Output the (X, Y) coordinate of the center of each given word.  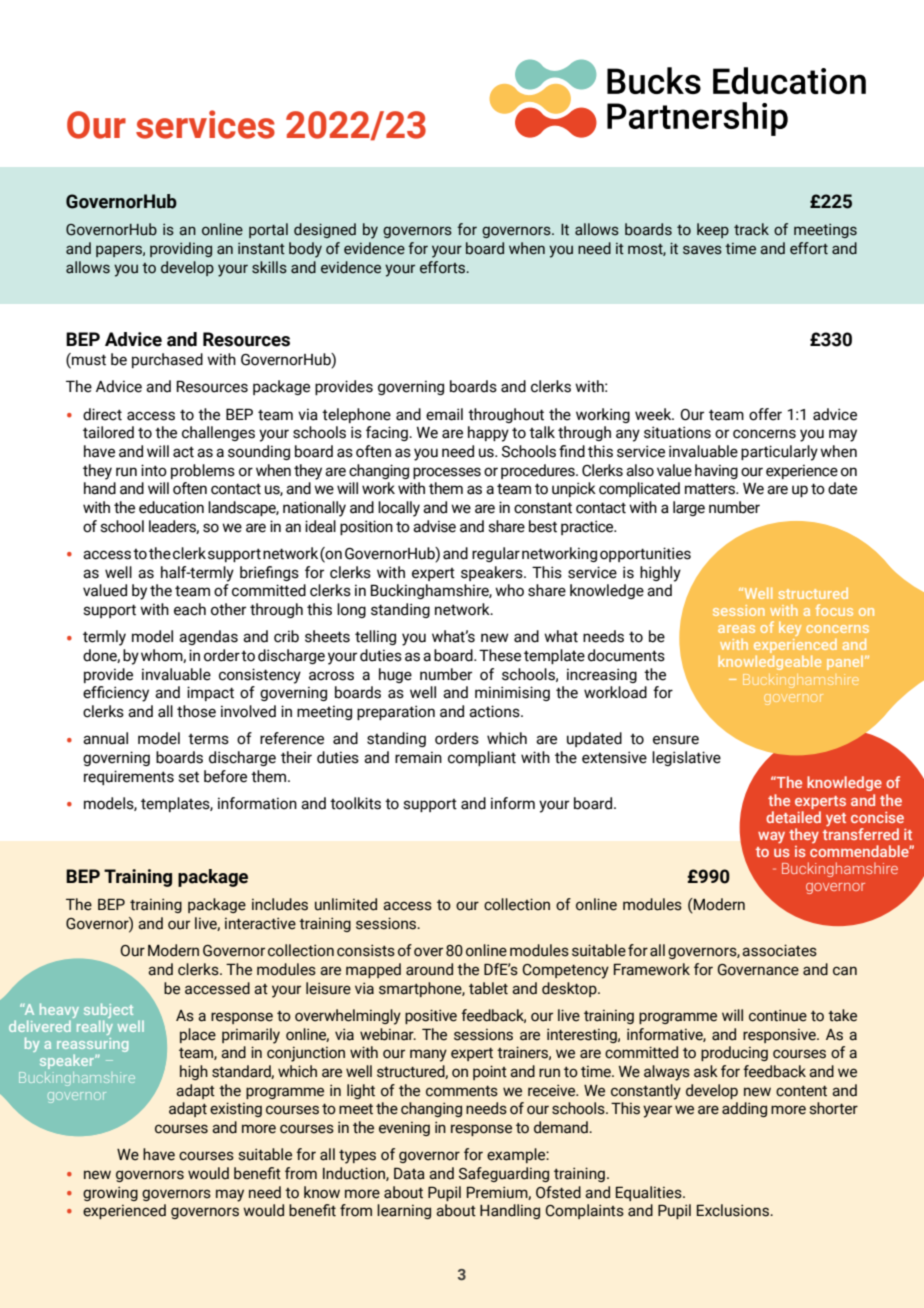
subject (108, 1012)
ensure (676, 740)
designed (325, 230)
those (196, 711)
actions (495, 711)
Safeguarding (504, 1174)
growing (110, 1193)
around (429, 969)
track (751, 229)
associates (779, 950)
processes (447, 473)
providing (181, 249)
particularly (779, 453)
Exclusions (734, 1210)
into (154, 470)
